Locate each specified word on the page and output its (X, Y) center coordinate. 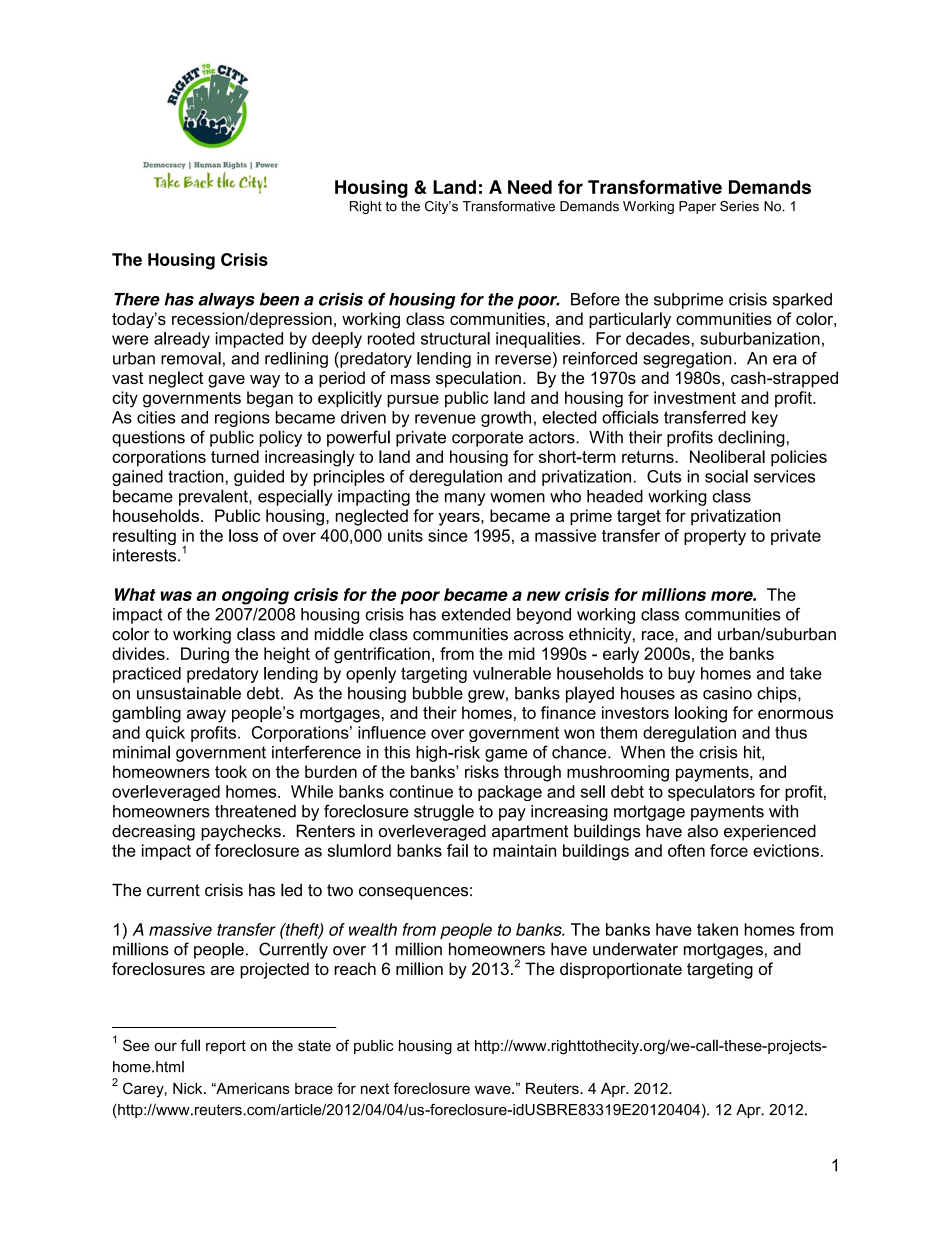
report (226, 1047)
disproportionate (621, 970)
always (226, 301)
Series (739, 206)
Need (530, 187)
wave (494, 1089)
